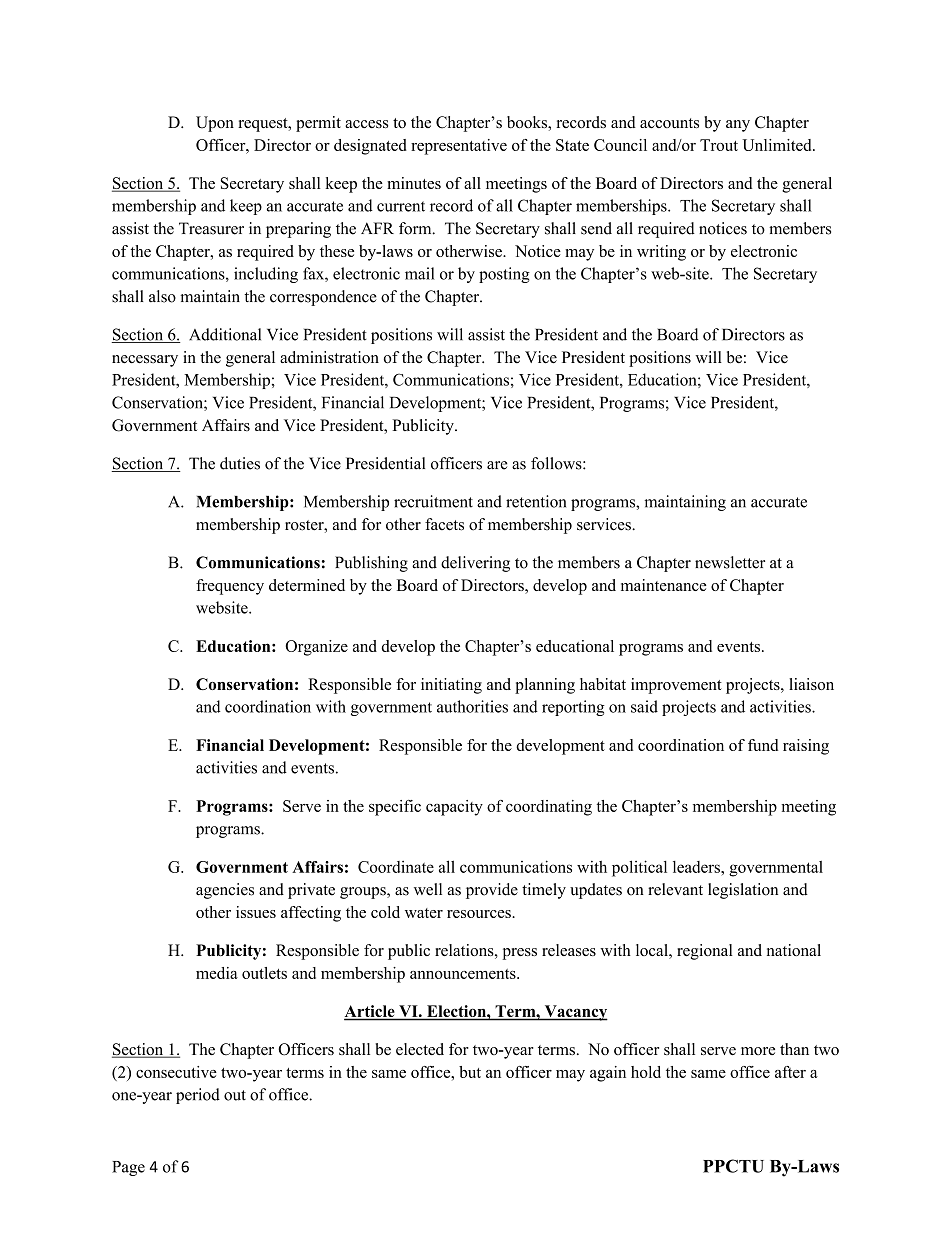 This image has height=1233, width=952. I want to click on frequency, so click(230, 587).
